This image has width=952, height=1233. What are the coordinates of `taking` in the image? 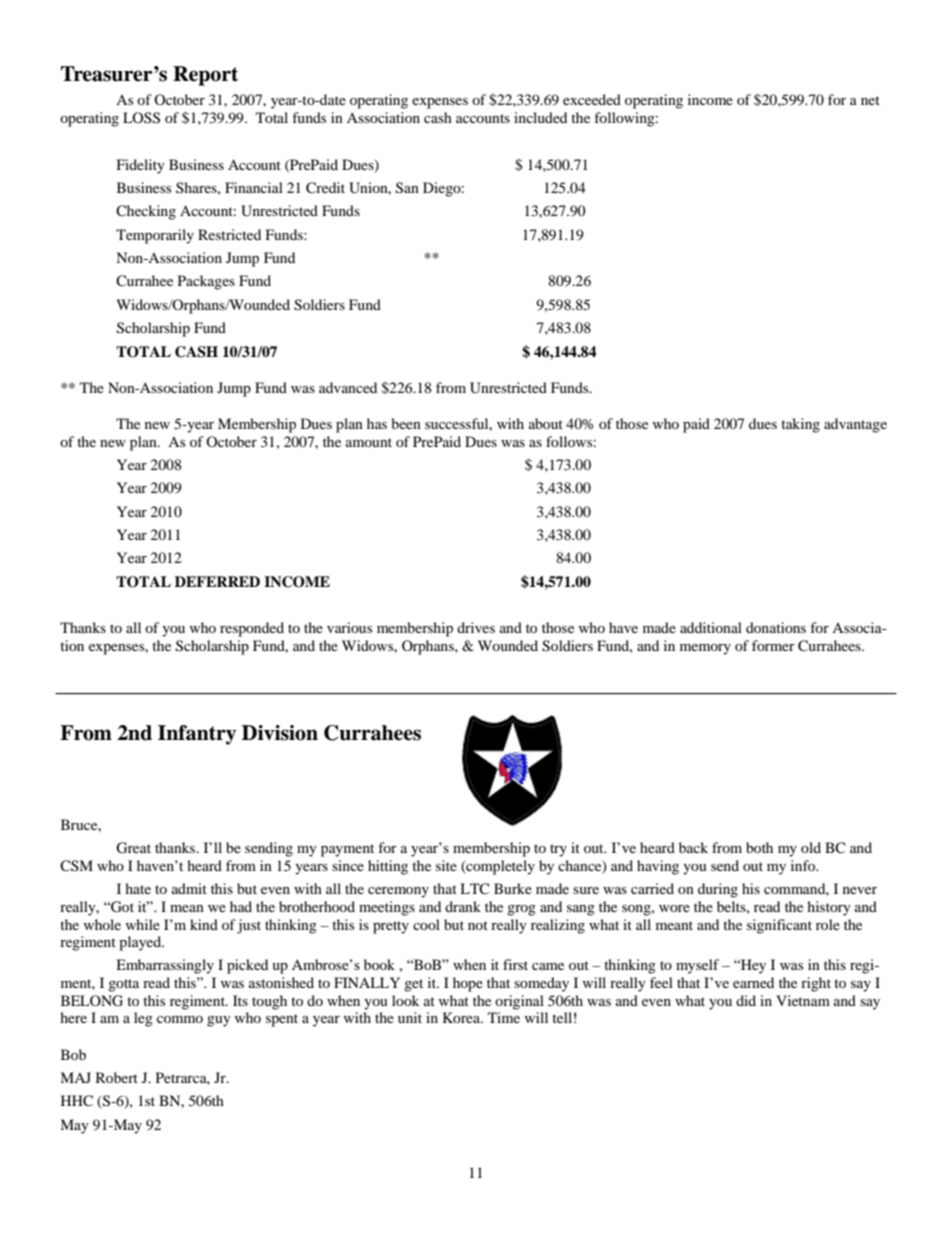 It's located at (800, 425).
